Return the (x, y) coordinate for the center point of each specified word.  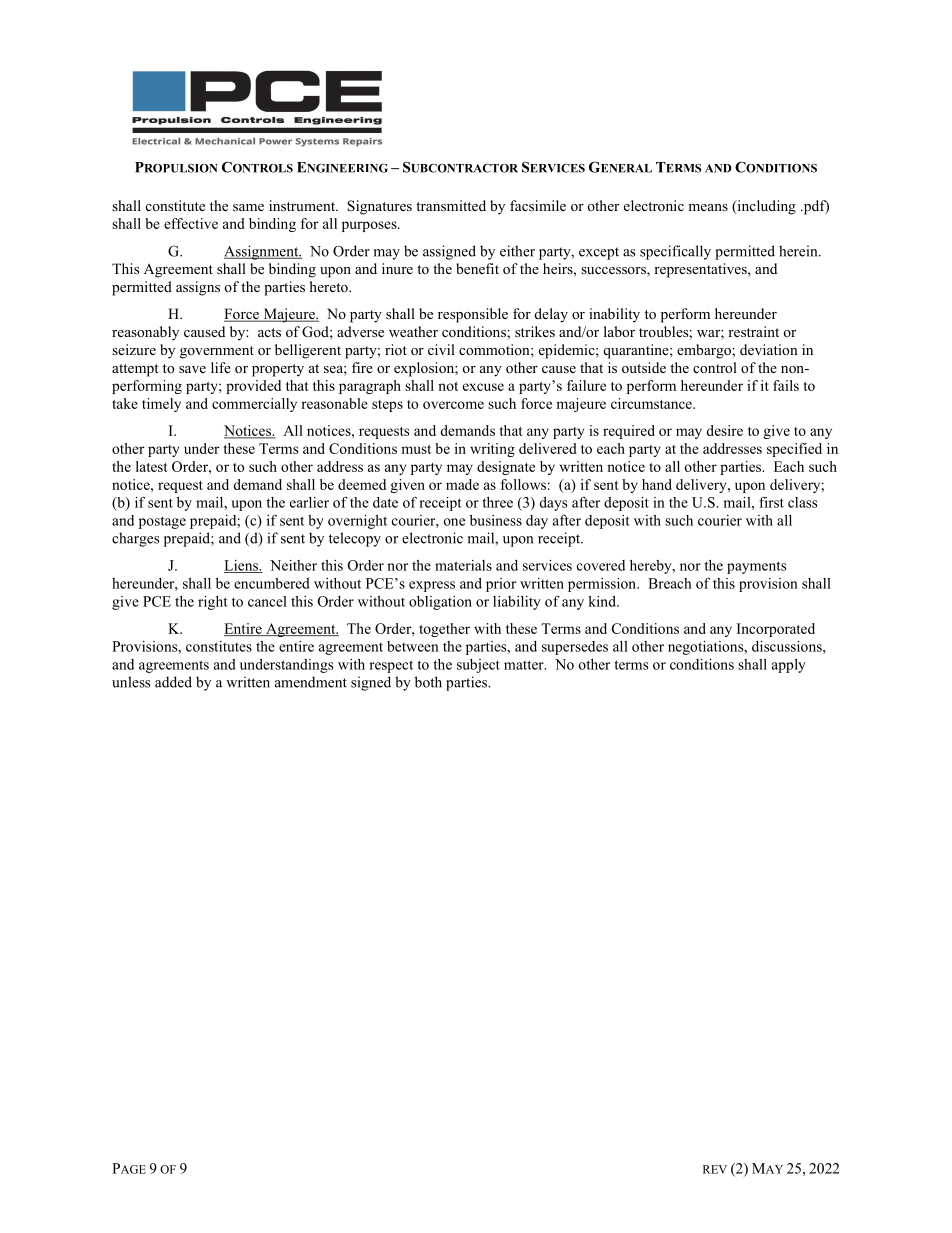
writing (492, 450)
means (708, 207)
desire (724, 430)
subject (478, 666)
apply (789, 666)
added (173, 682)
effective (191, 223)
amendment (311, 682)
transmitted (451, 205)
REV (715, 1169)
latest (152, 466)
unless (131, 682)
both (428, 682)
